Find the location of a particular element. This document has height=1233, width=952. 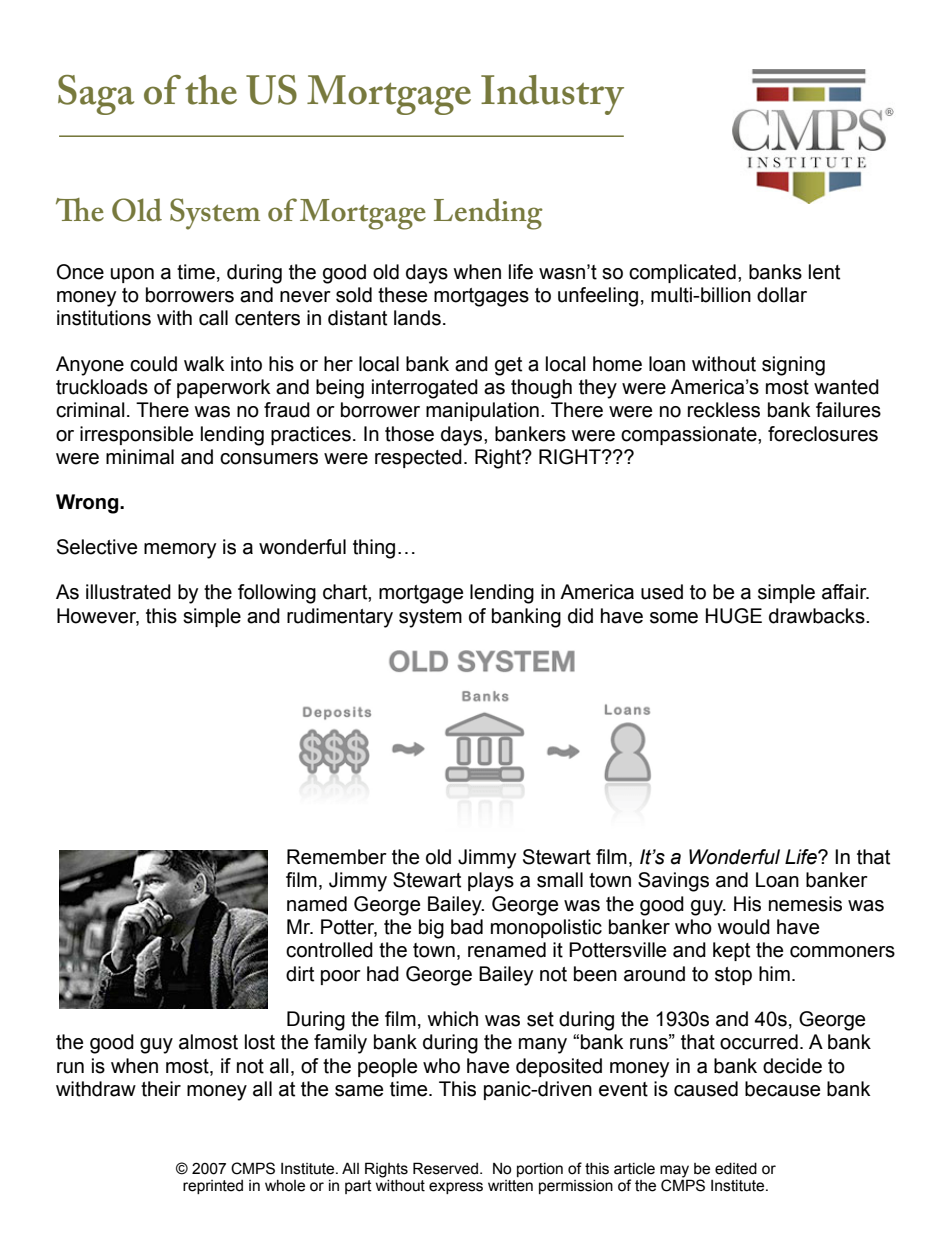

reprinted is located at coordinates (213, 1187).
